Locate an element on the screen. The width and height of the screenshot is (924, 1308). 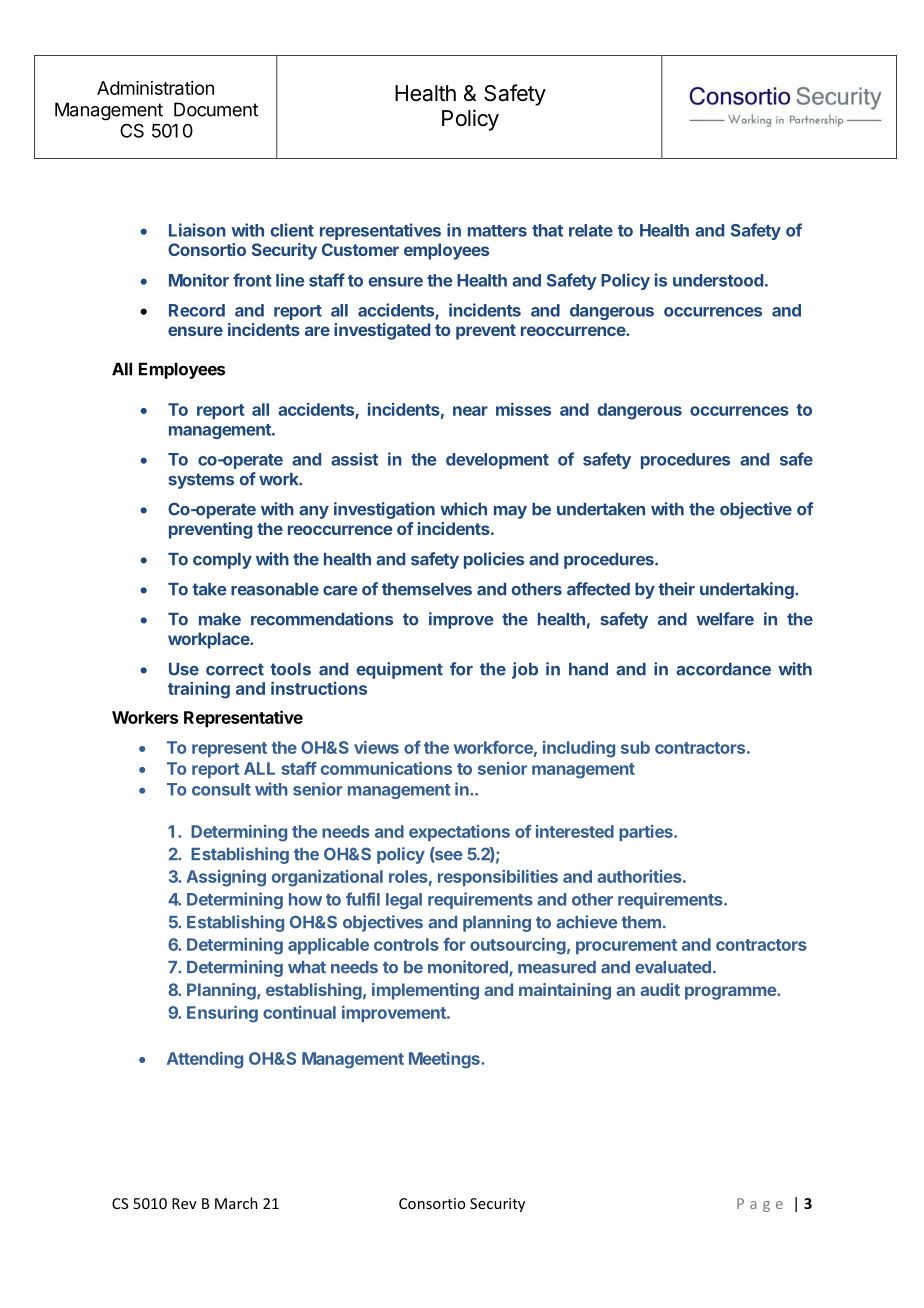
evaluated is located at coordinates (673, 967).
